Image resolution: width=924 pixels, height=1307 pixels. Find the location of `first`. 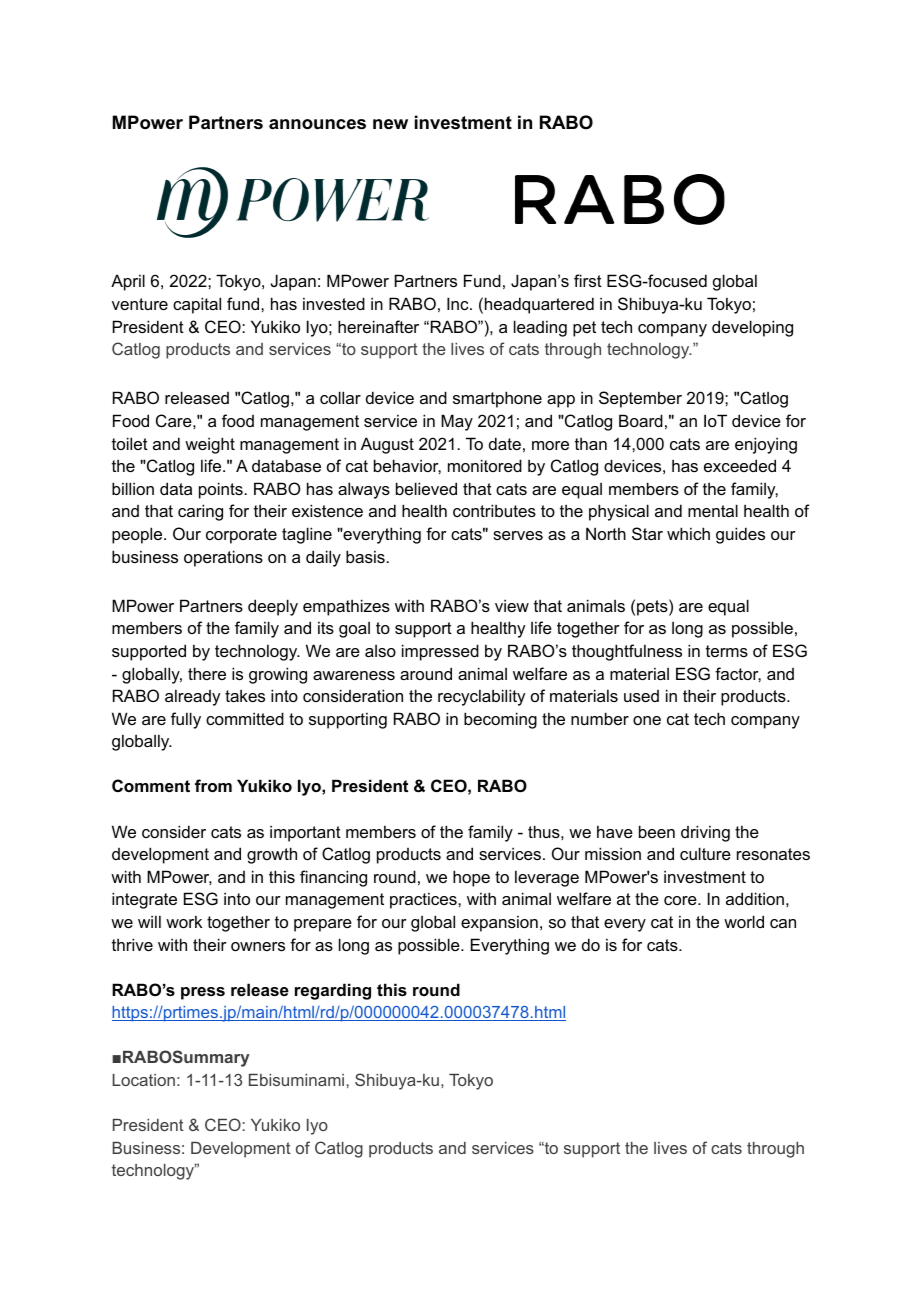

first is located at coordinates (588, 280).
